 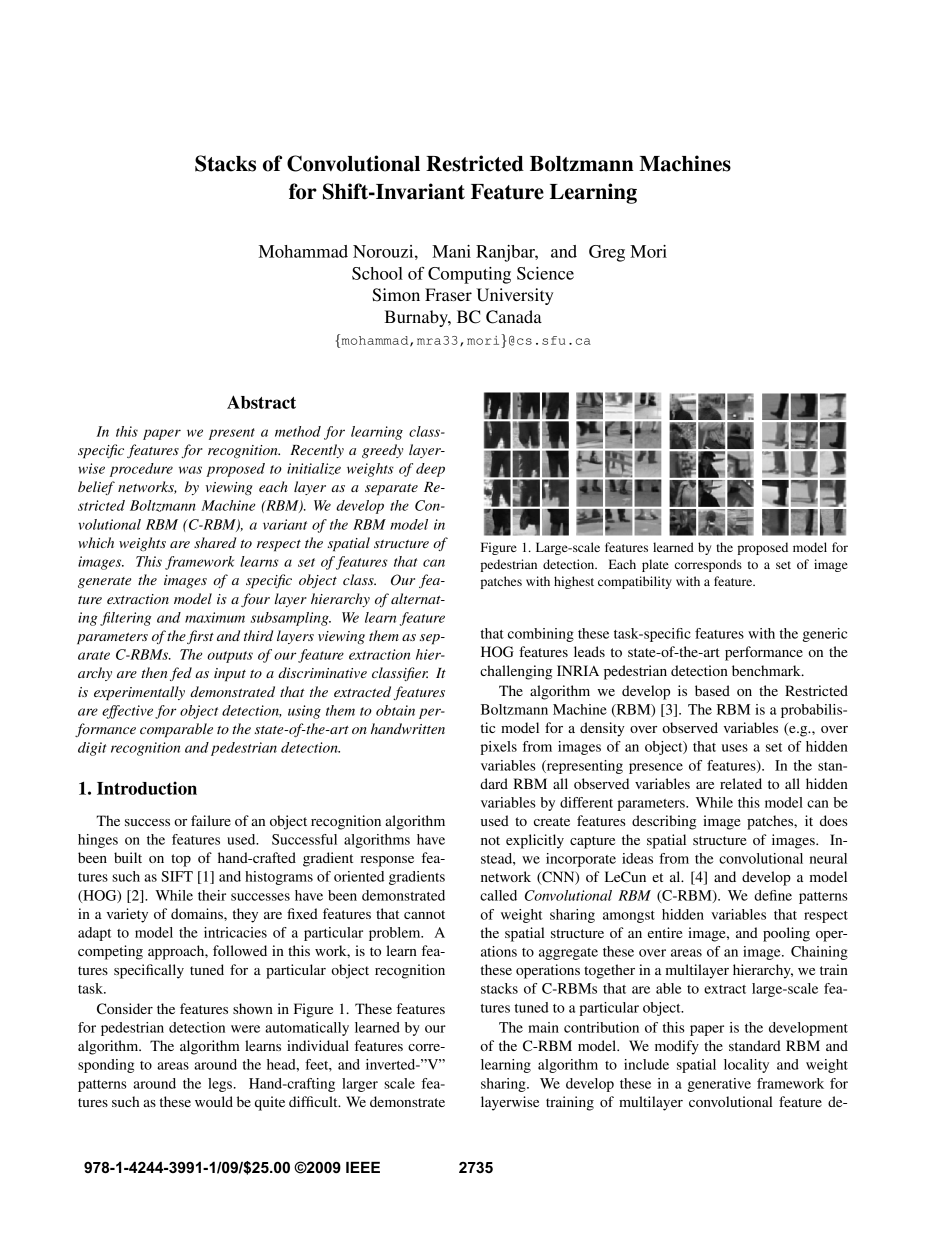 What do you see at coordinates (363, 1167) in the image?
I see `IEEE` at bounding box center [363, 1167].
